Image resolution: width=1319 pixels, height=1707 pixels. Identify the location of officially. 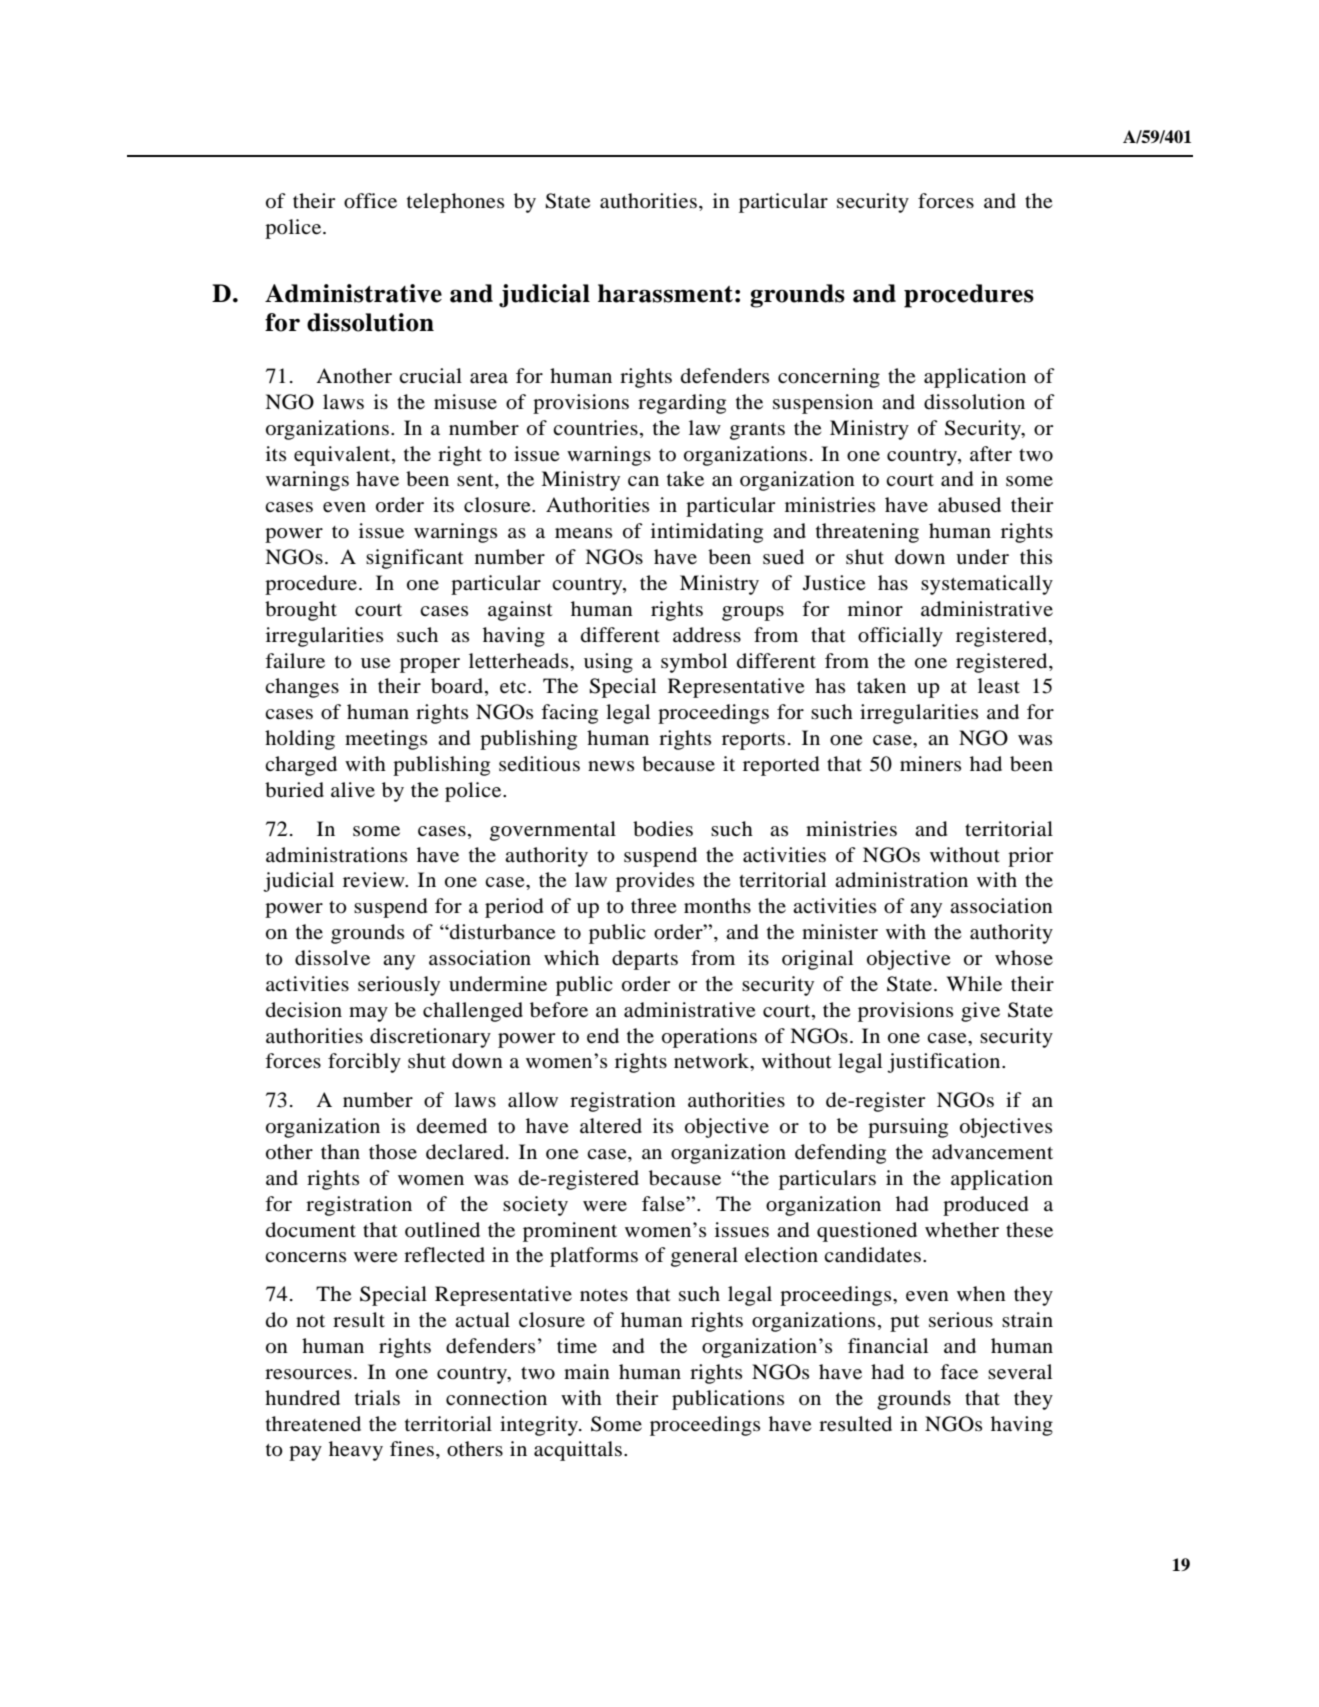
(900, 637).
